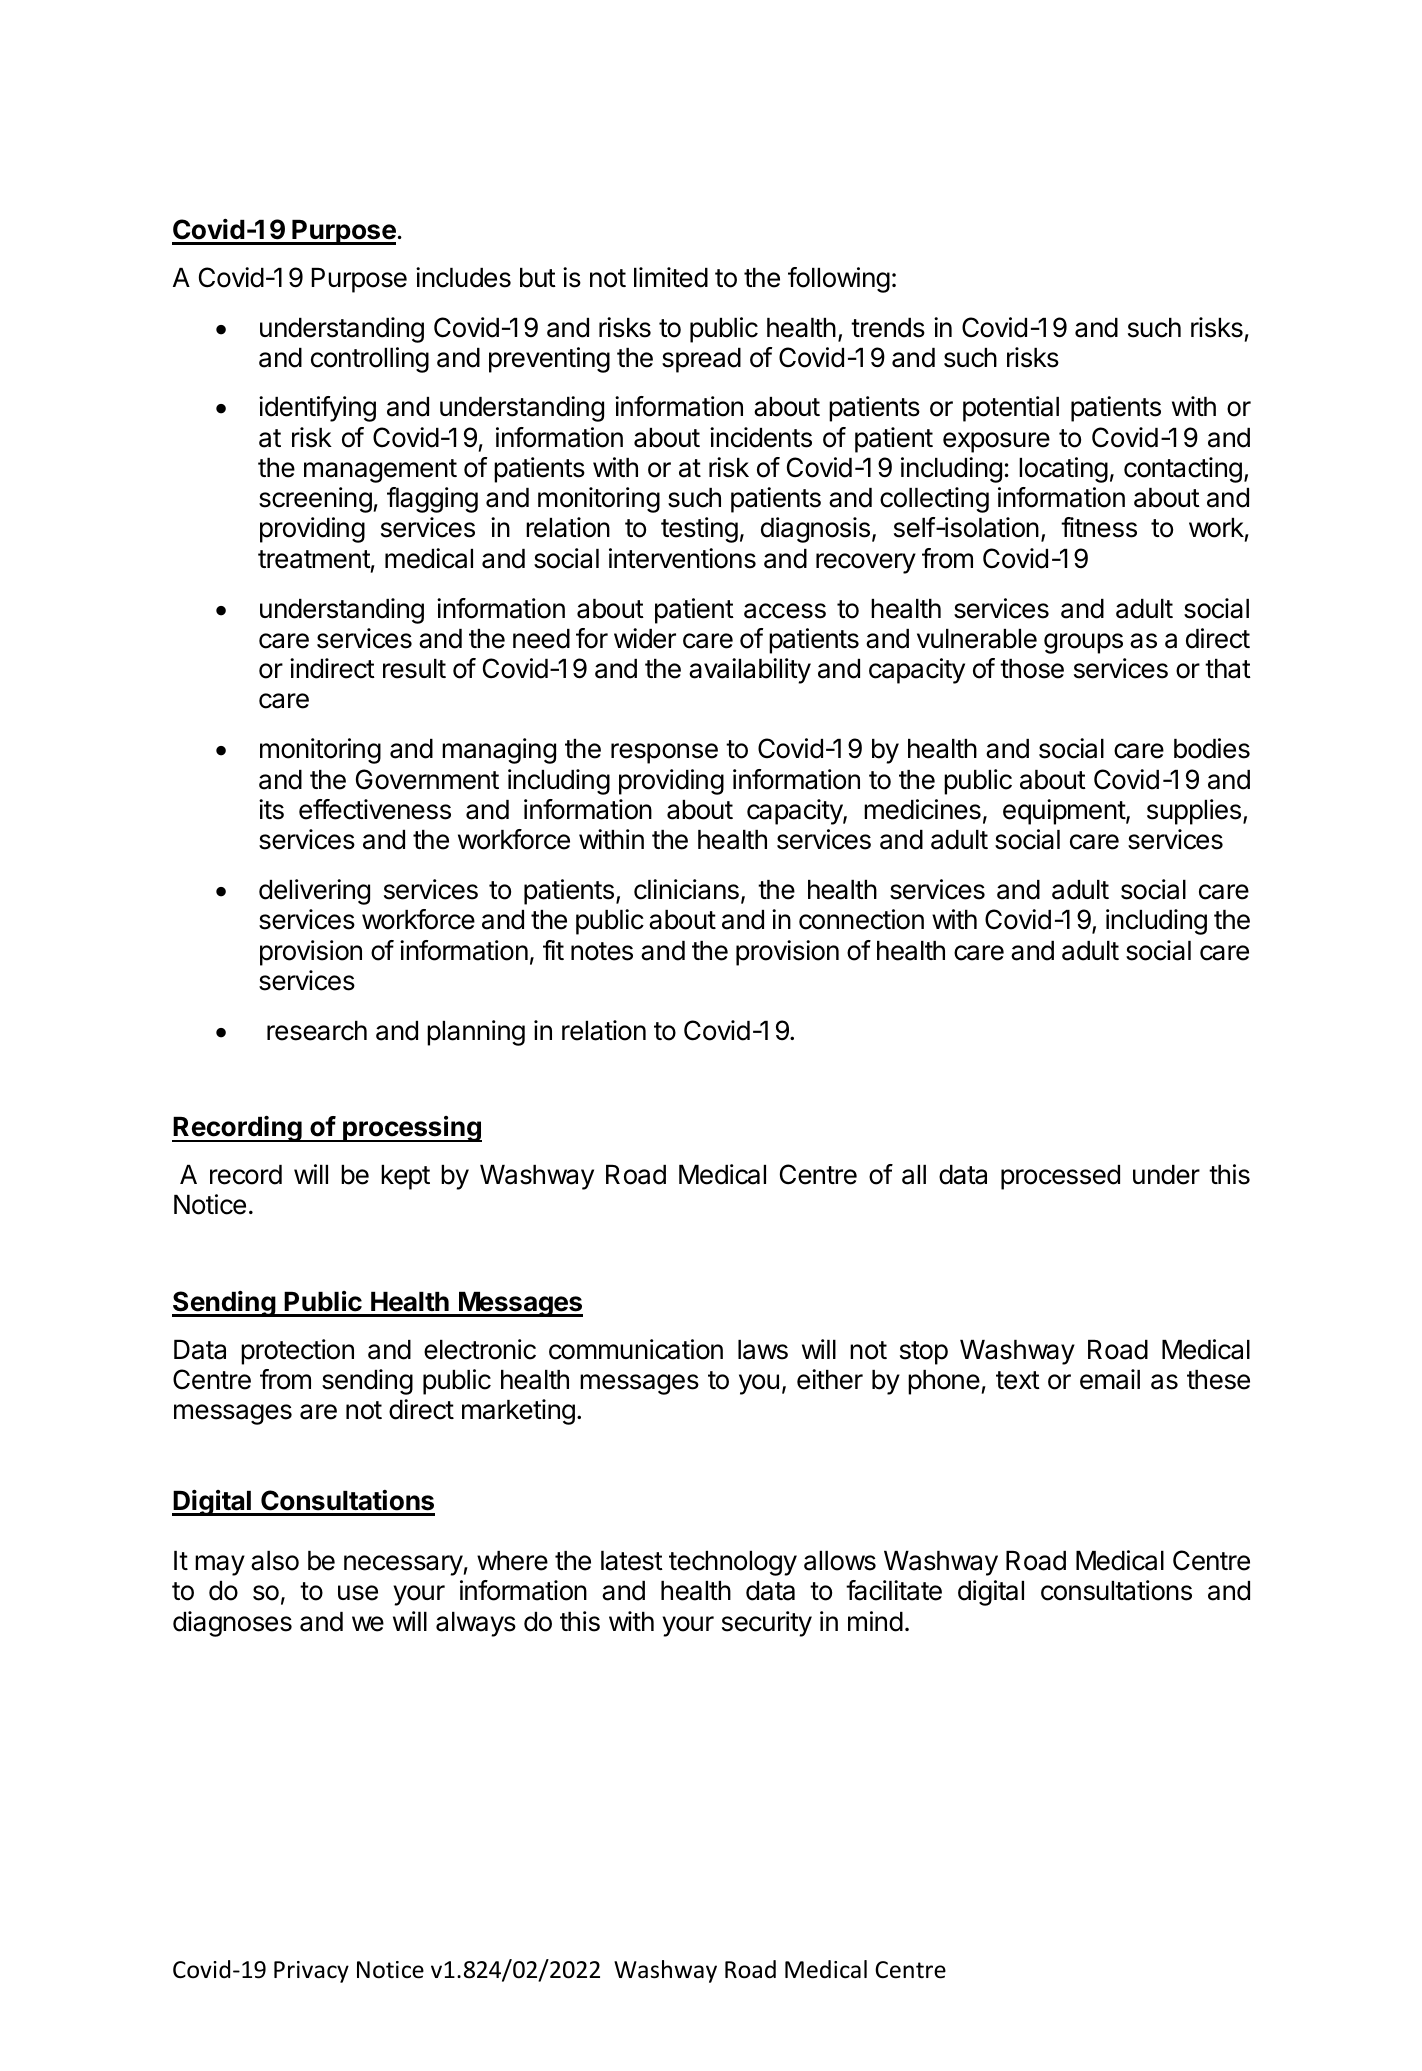 The height and width of the screenshot is (2071, 1422). Describe the element at coordinates (414, 669) in the screenshot. I see `result` at that location.
